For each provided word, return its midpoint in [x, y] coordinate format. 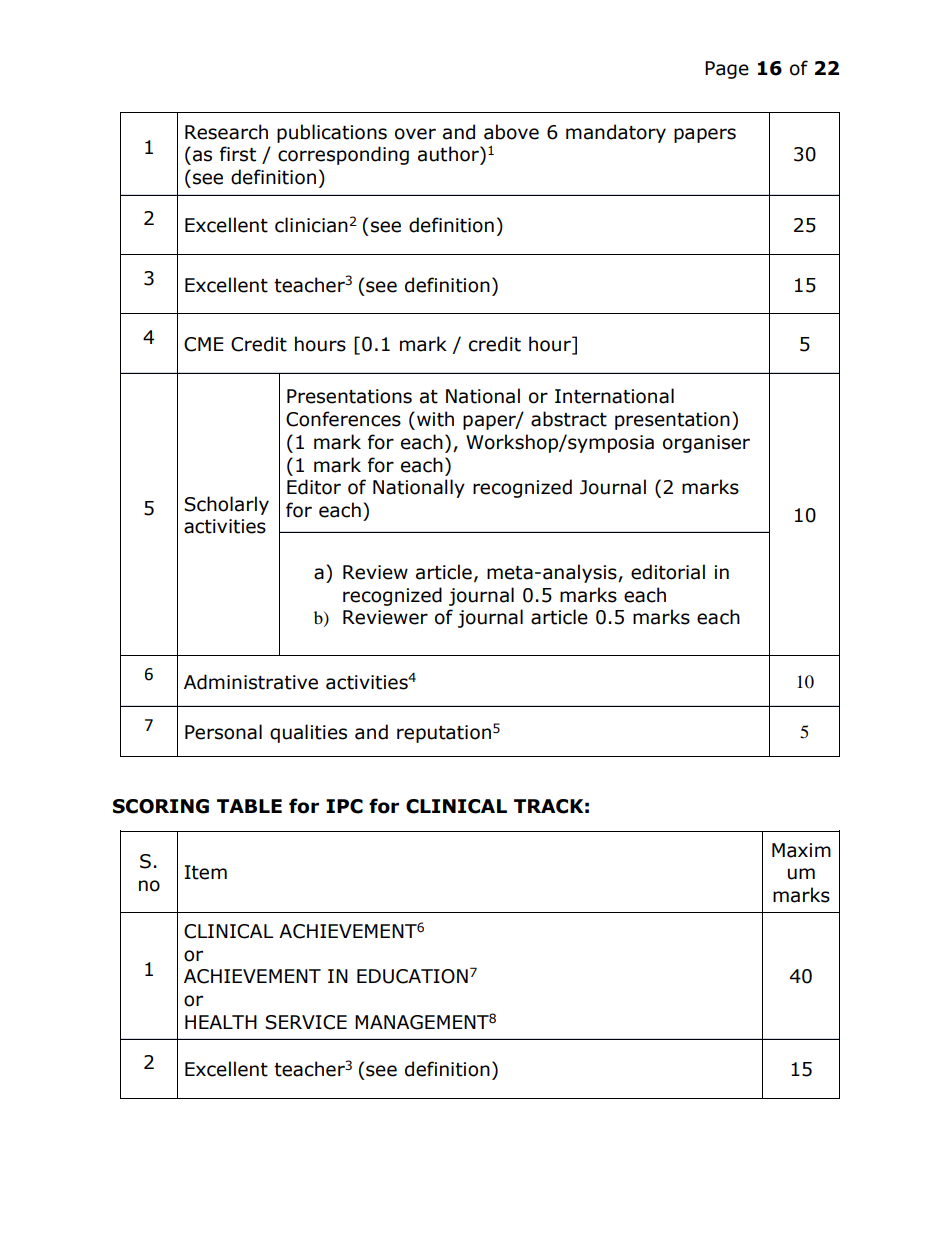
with [435, 419]
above [511, 132]
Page [727, 70]
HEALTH [221, 1022]
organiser [706, 444]
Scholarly [226, 505]
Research [226, 132]
